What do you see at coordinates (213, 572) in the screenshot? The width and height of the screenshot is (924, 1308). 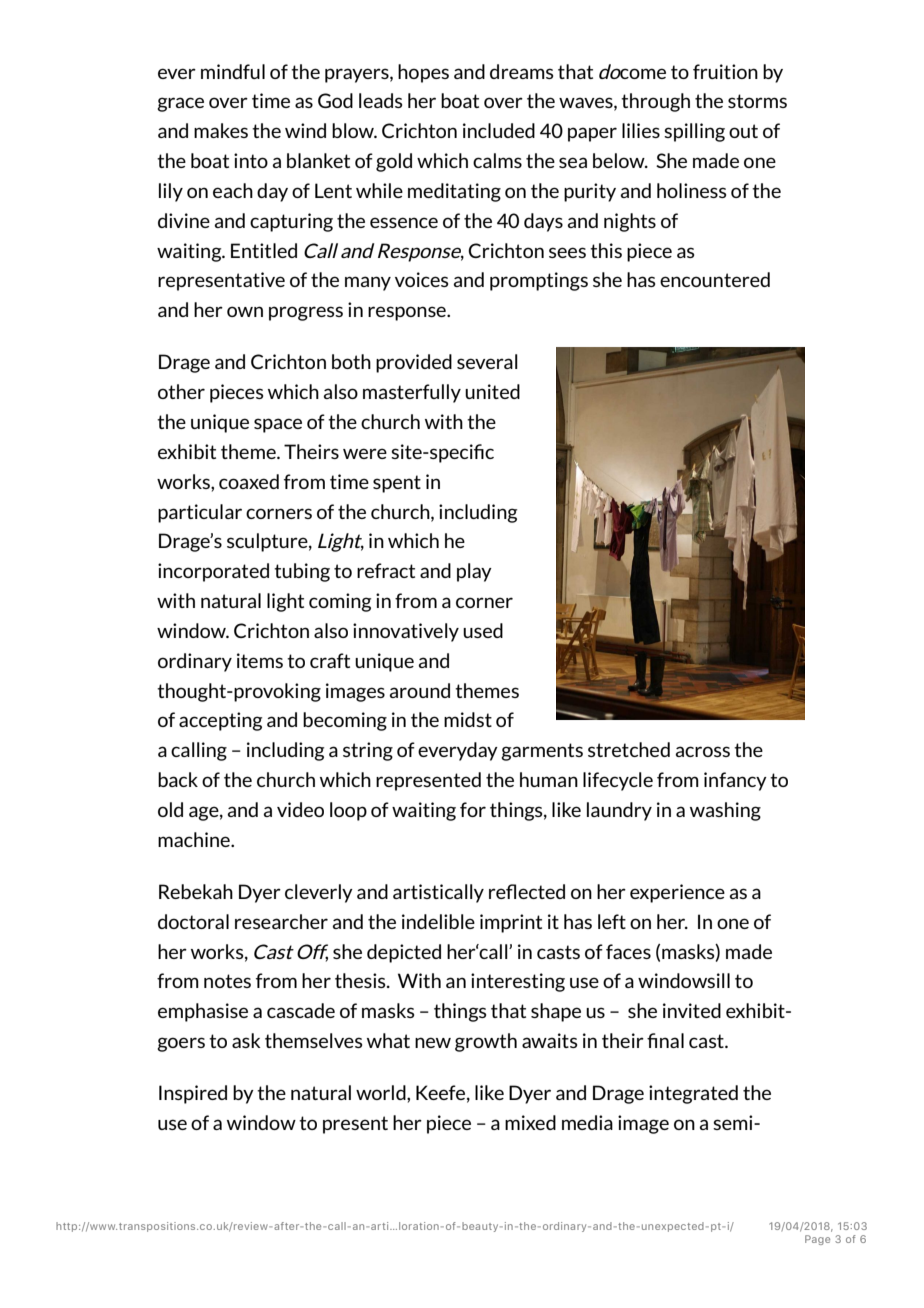 I see `incorporated` at bounding box center [213, 572].
